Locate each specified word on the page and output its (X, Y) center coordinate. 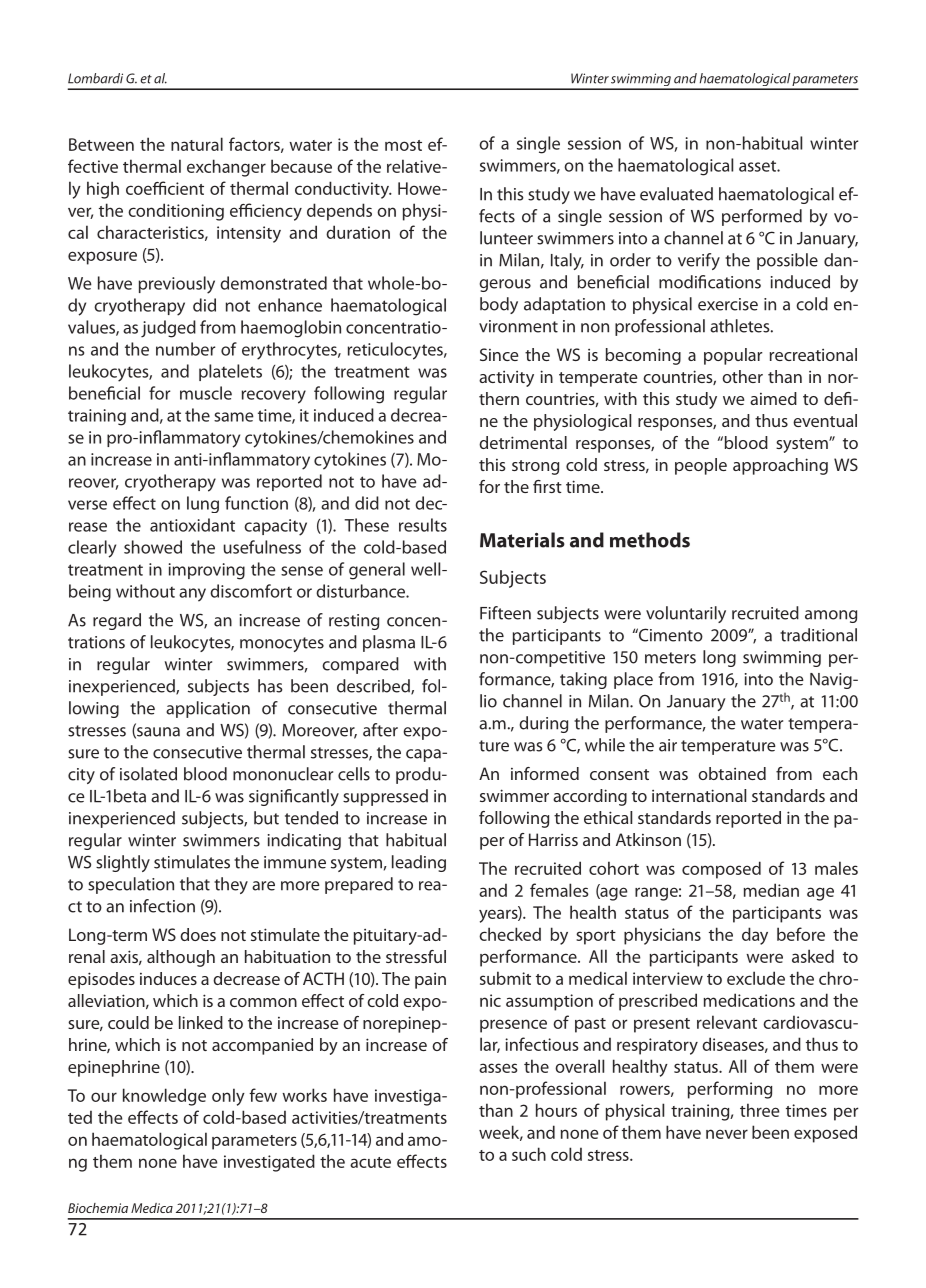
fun (237, 503)
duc (336, 188)
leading (419, 863)
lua (677, 194)
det (491, 442)
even (811, 422)
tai (727, 774)
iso (130, 774)
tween (110, 145)
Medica (152, 1208)
